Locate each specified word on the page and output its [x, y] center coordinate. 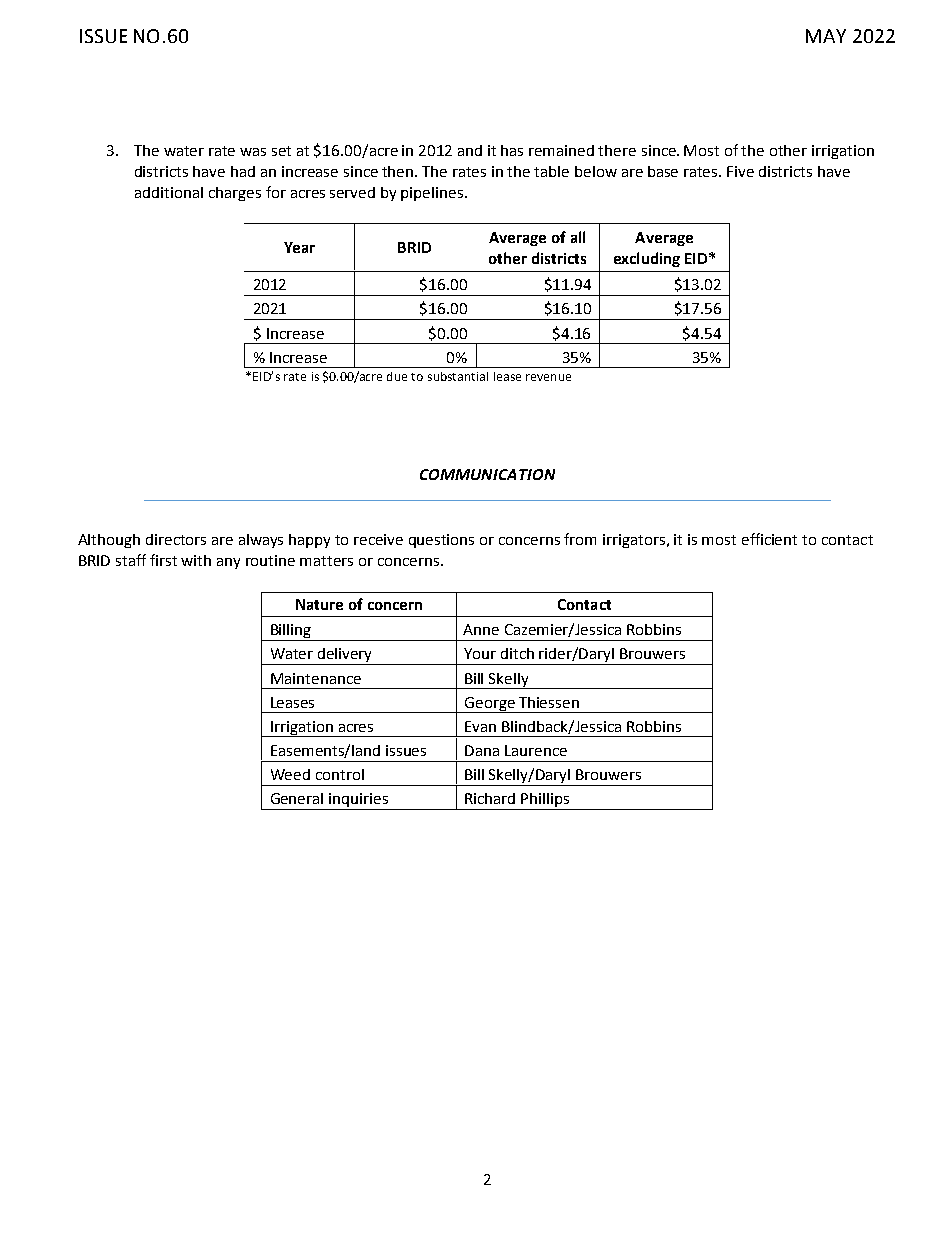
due [397, 376]
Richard [490, 798]
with [196, 560]
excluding [647, 259]
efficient [769, 539]
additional [169, 192]
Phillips [546, 801]
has [512, 150]
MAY [826, 36]
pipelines [432, 194]
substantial [458, 376]
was [253, 152]
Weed [290, 774]
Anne [481, 629]
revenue [548, 377]
